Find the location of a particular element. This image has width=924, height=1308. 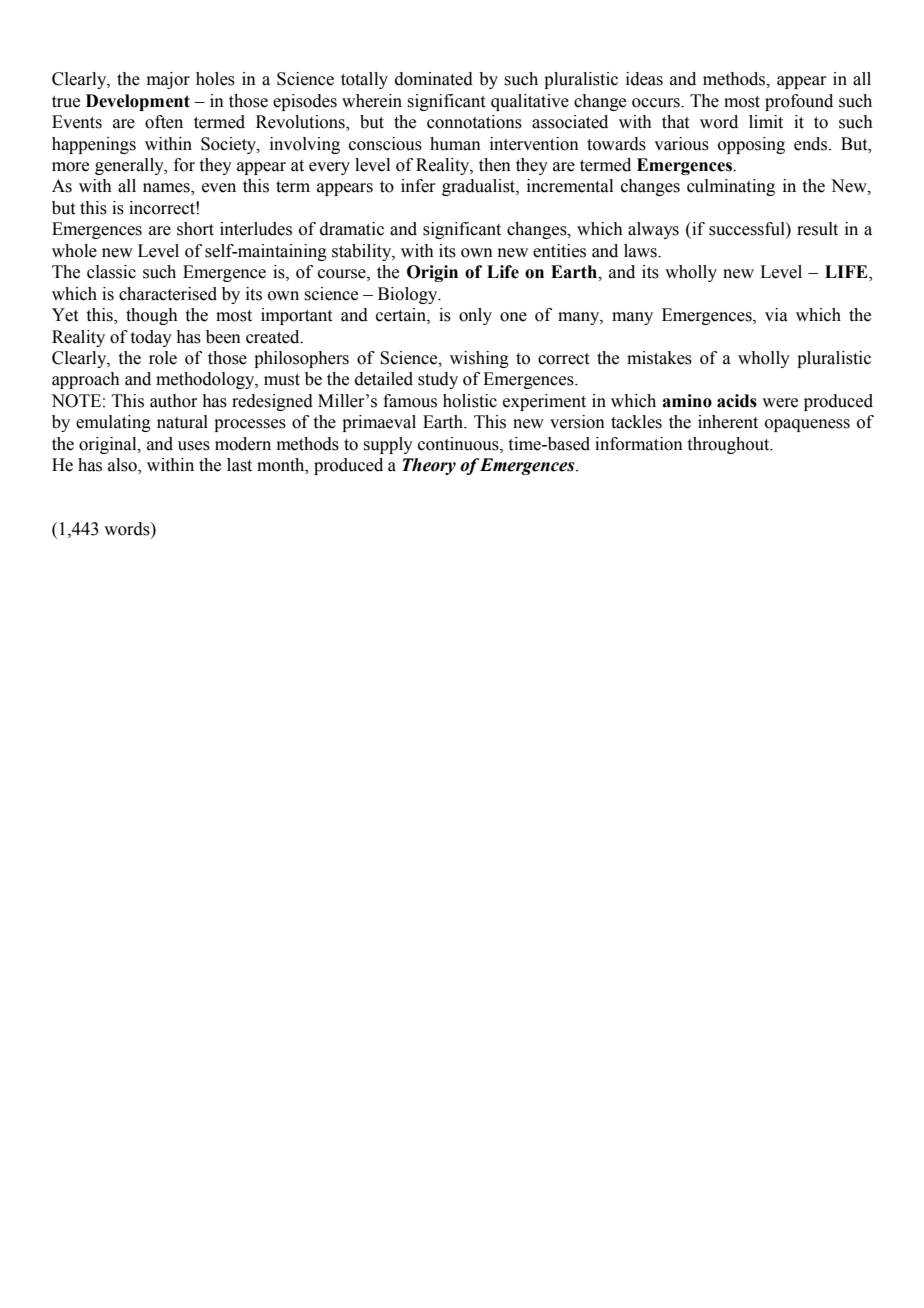

major is located at coordinates (168, 80).
